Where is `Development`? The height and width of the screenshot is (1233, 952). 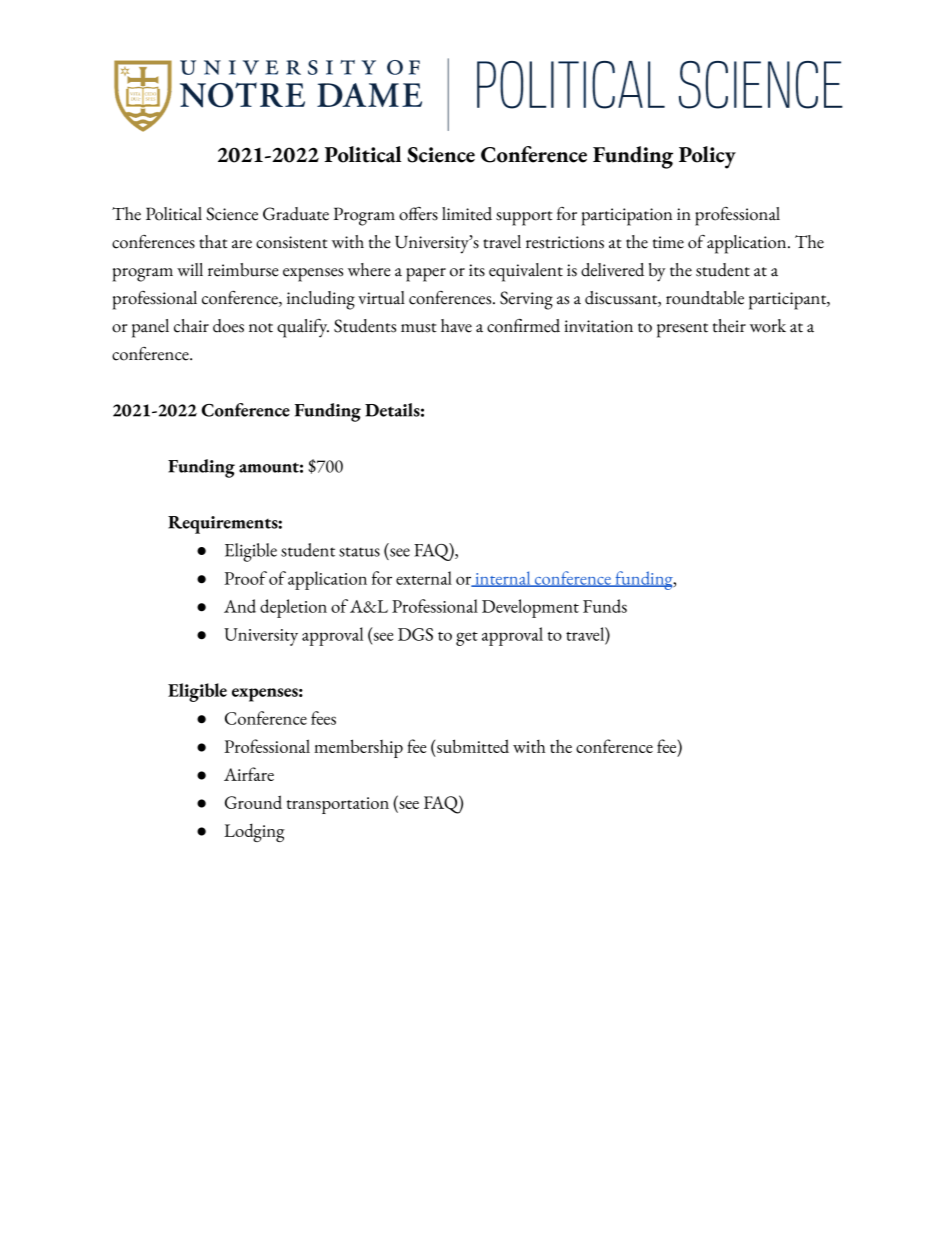
Development is located at coordinates (530, 608).
